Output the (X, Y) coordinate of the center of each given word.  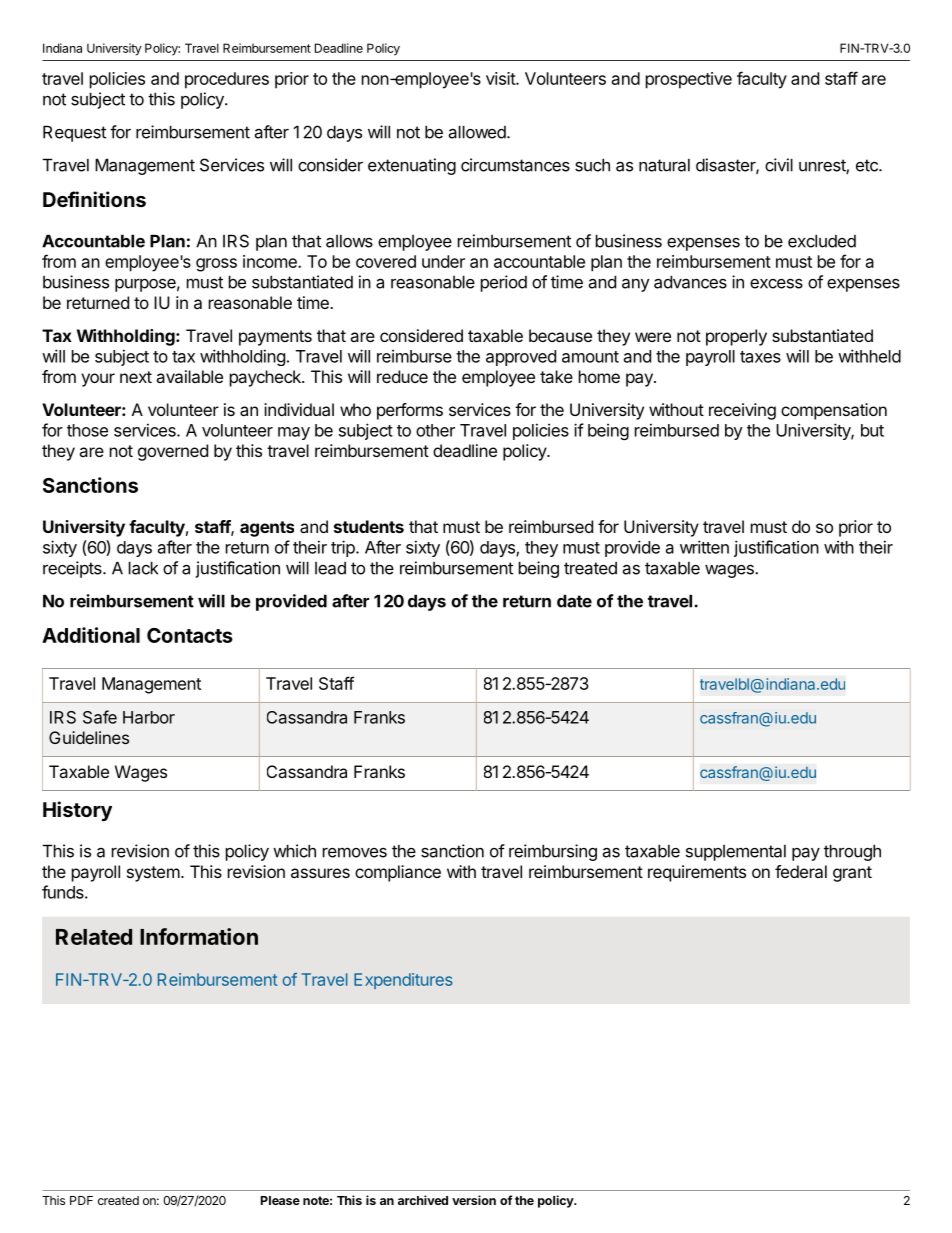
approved (521, 358)
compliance (398, 873)
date (574, 601)
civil (779, 165)
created (118, 1200)
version (474, 1200)
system (153, 874)
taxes (760, 357)
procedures (227, 80)
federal (801, 871)
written (704, 547)
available (189, 376)
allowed (478, 132)
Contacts (190, 635)
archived (423, 1200)
